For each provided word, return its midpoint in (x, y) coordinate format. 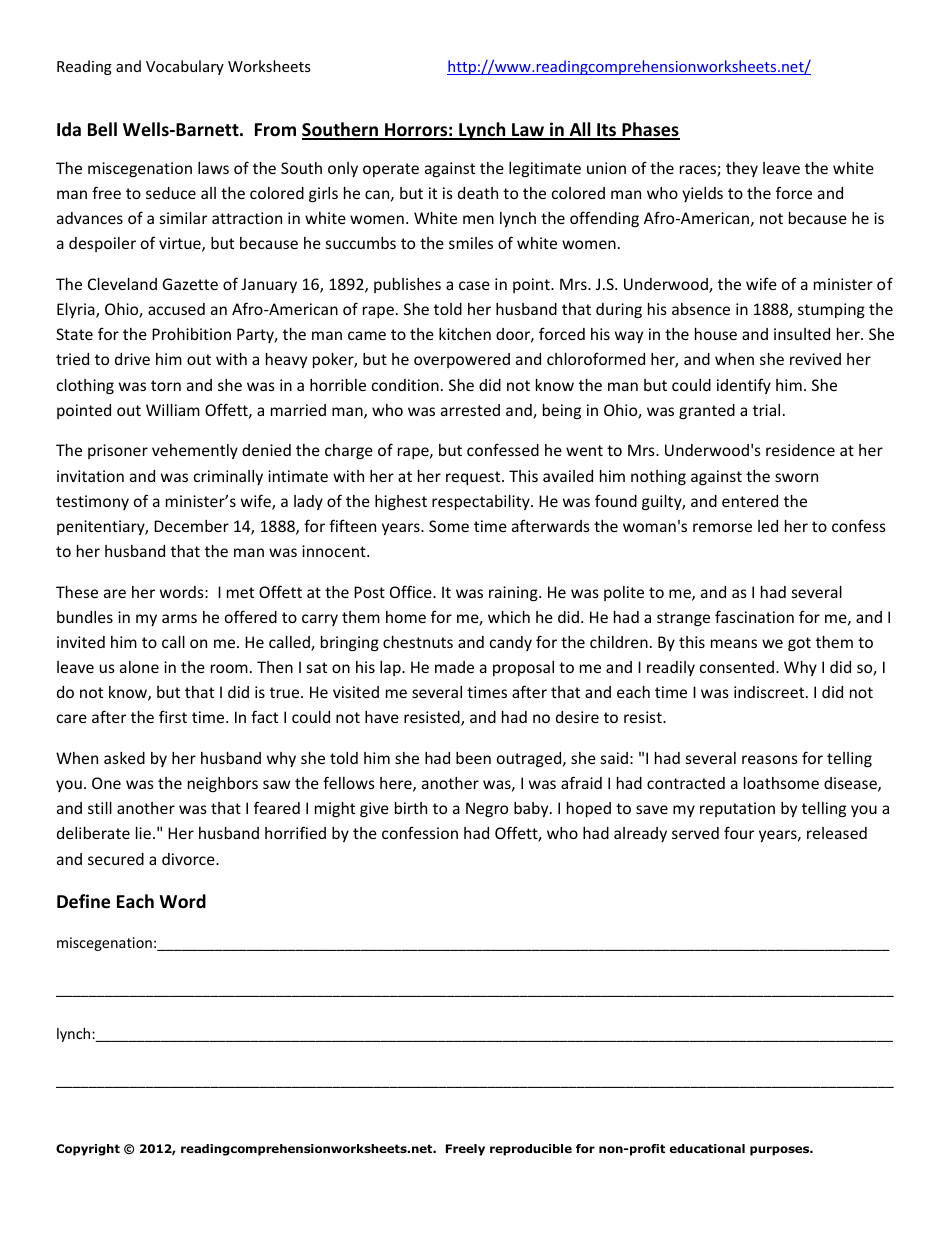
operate (391, 170)
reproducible (531, 1150)
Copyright (88, 1150)
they (742, 169)
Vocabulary (185, 67)
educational (707, 1148)
